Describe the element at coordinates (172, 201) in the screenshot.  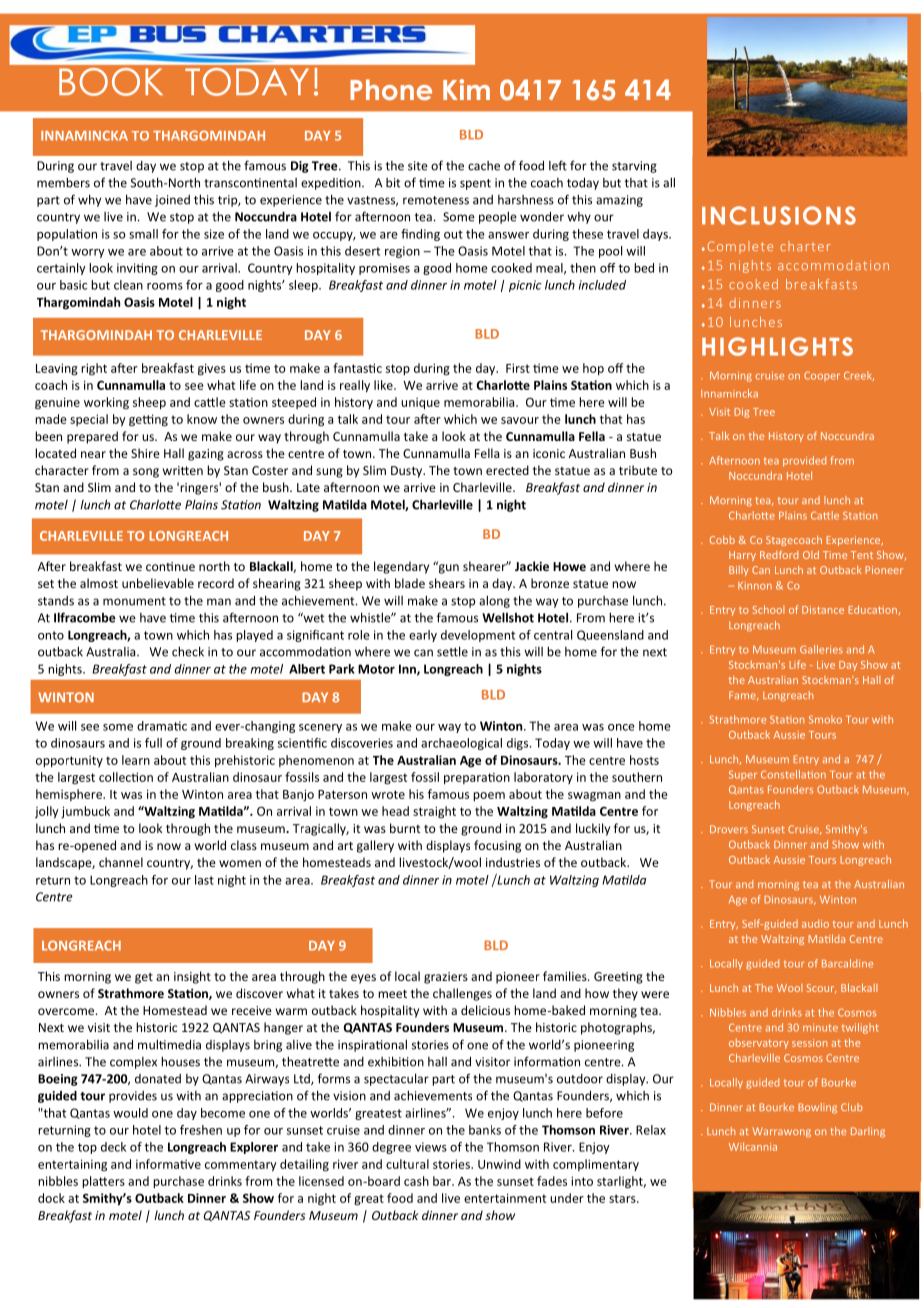
I see `joined` at that location.
